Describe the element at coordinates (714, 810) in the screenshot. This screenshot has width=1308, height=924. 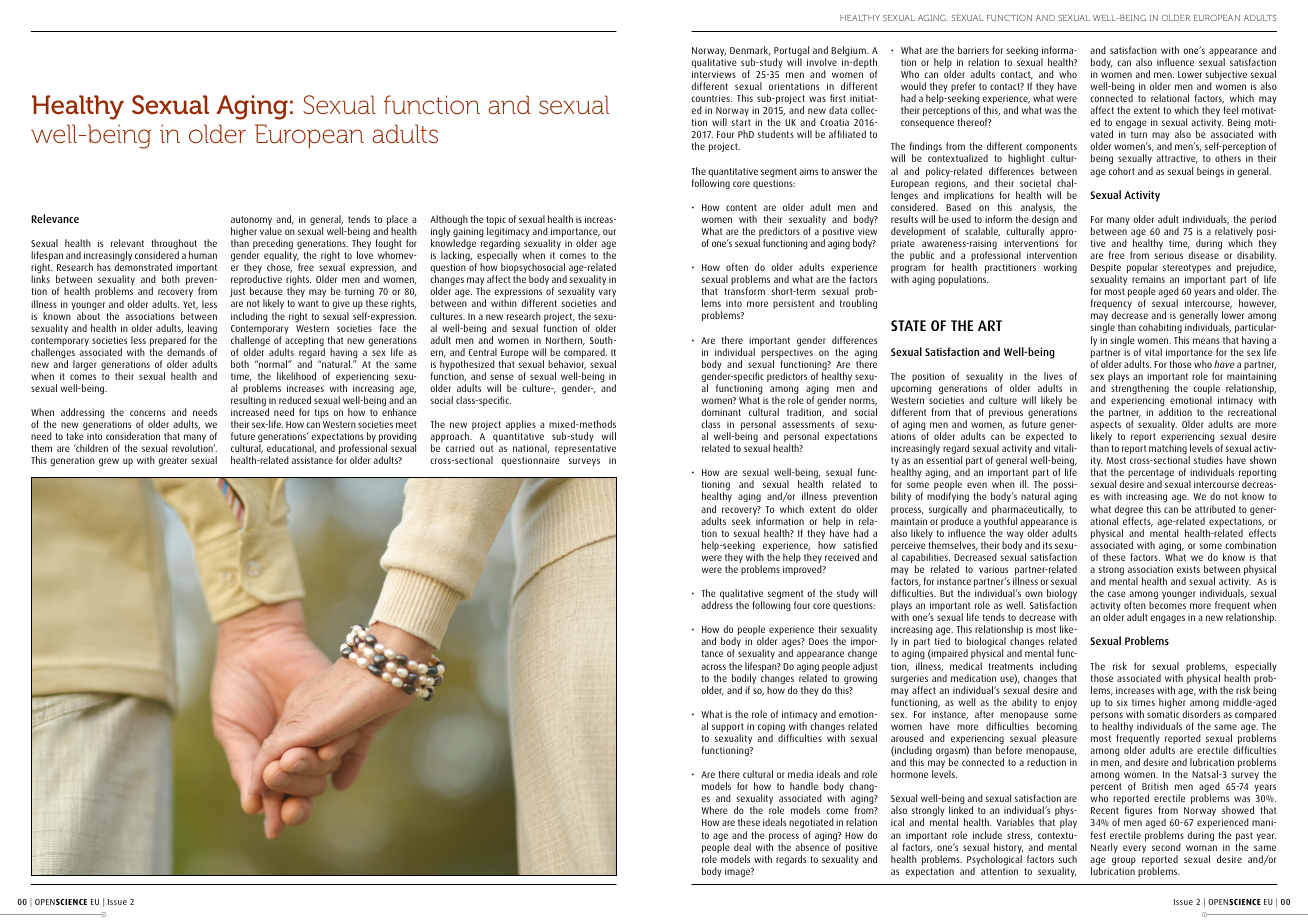
I see `Where` at that location.
